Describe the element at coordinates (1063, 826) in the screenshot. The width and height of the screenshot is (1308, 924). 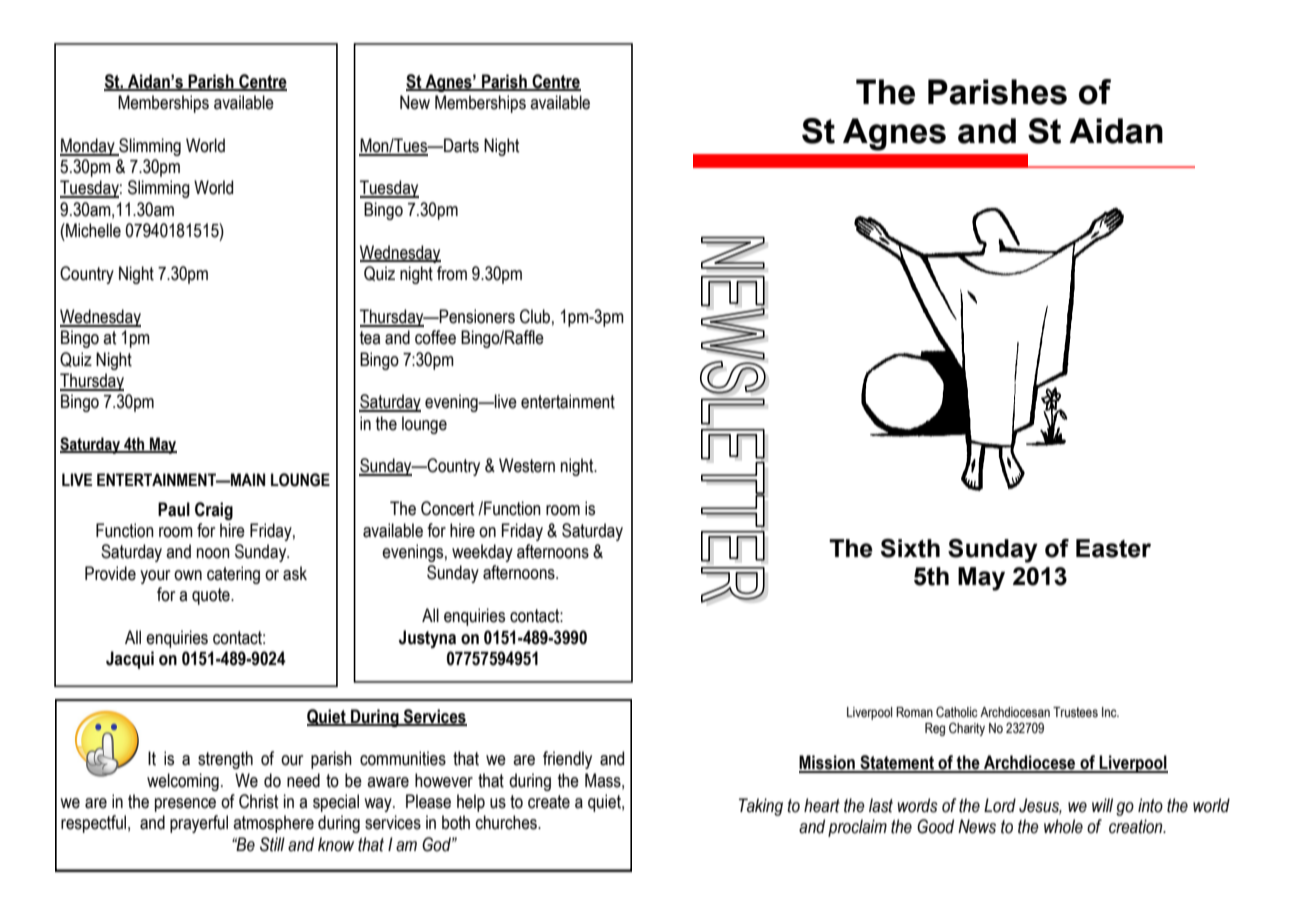
I see `whole` at that location.
